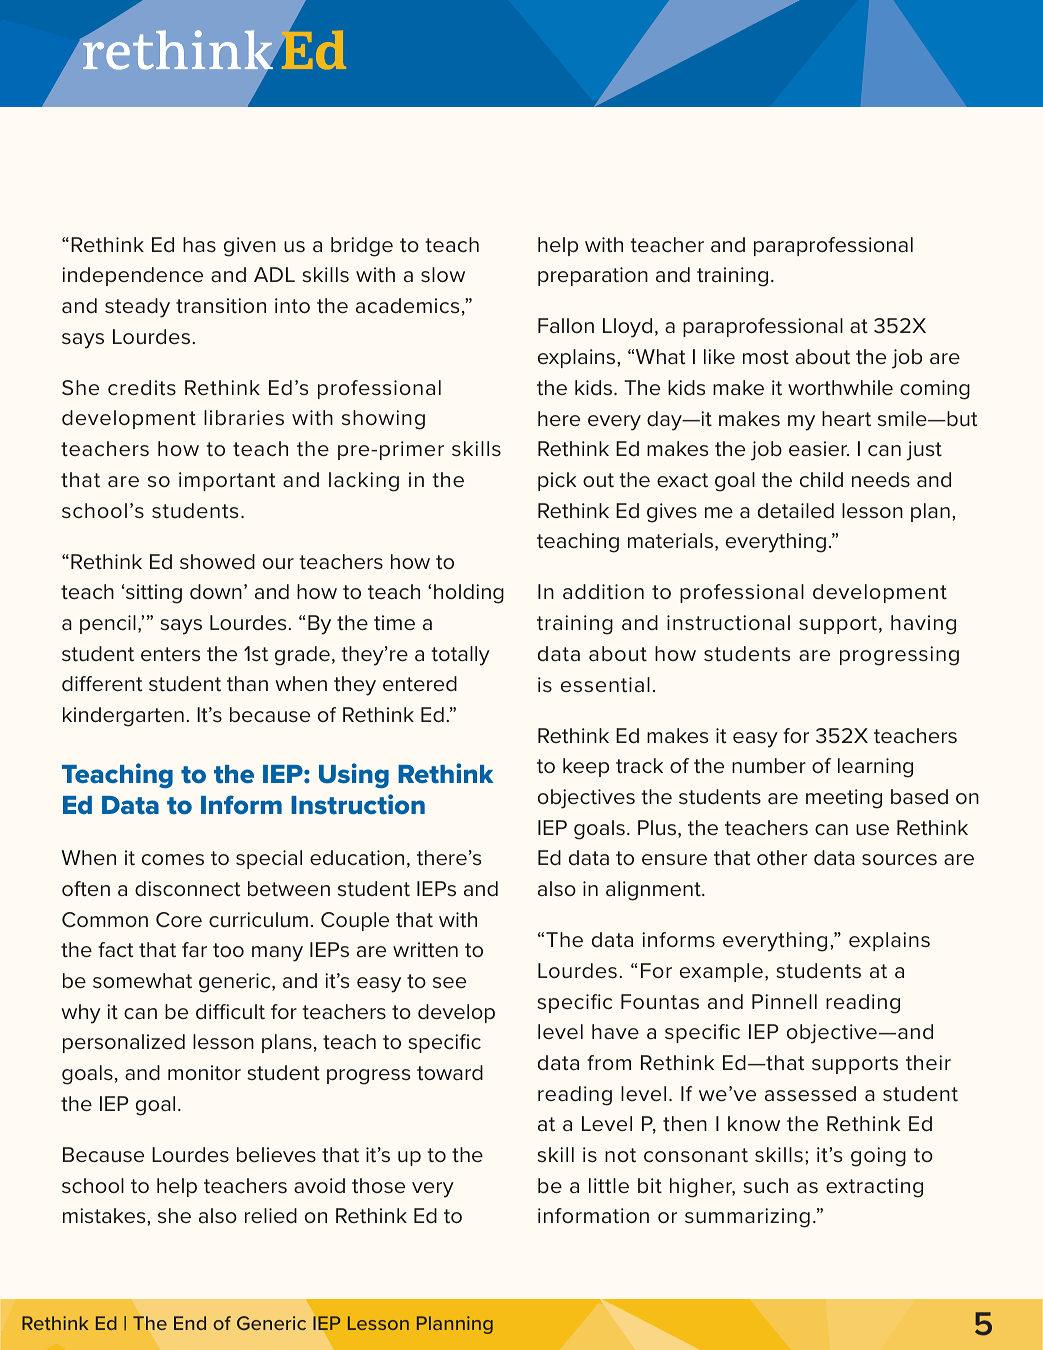 The height and width of the image is (1350, 1043). I want to click on holding, so click(469, 594).
